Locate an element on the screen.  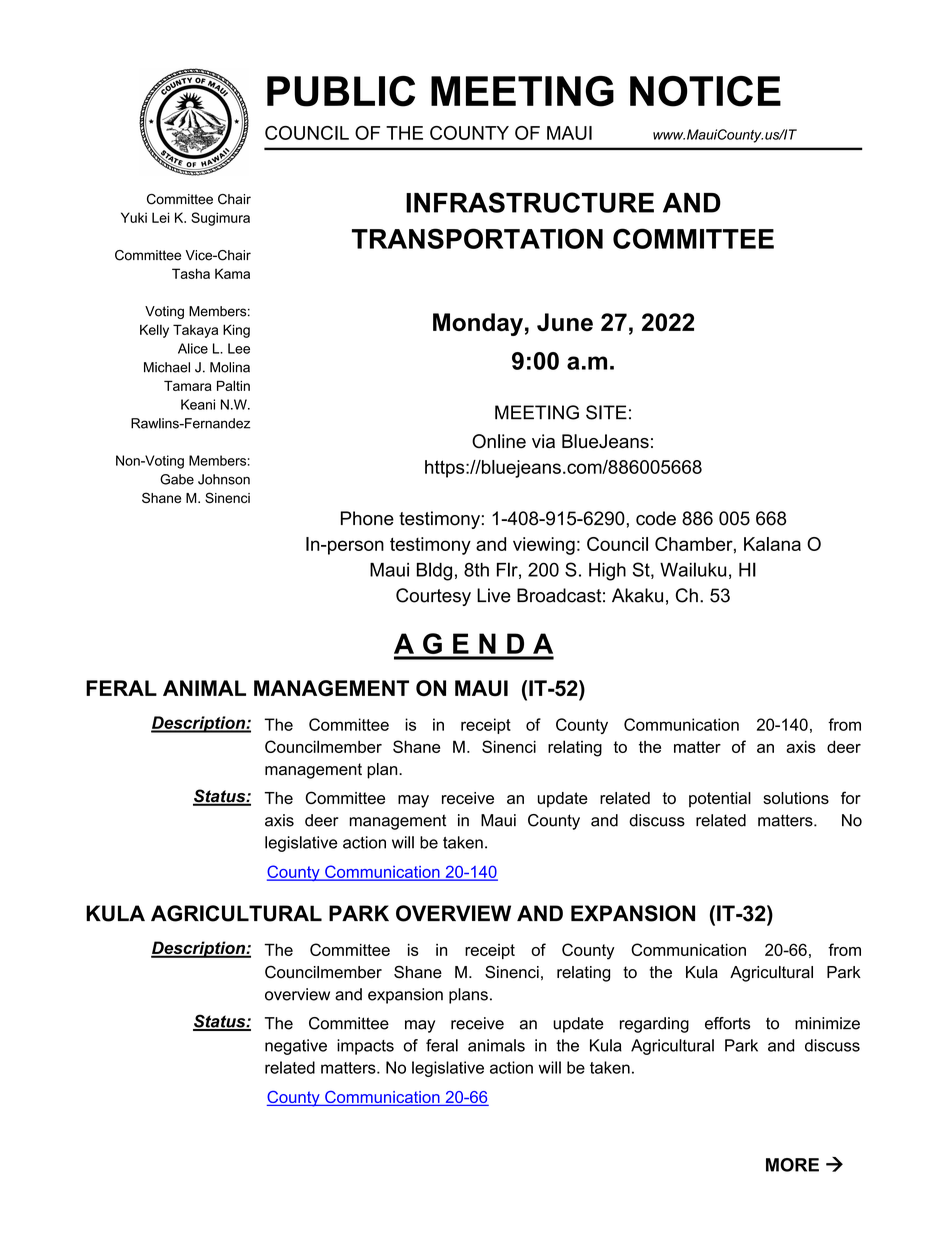
NOTICE is located at coordinates (705, 91).
